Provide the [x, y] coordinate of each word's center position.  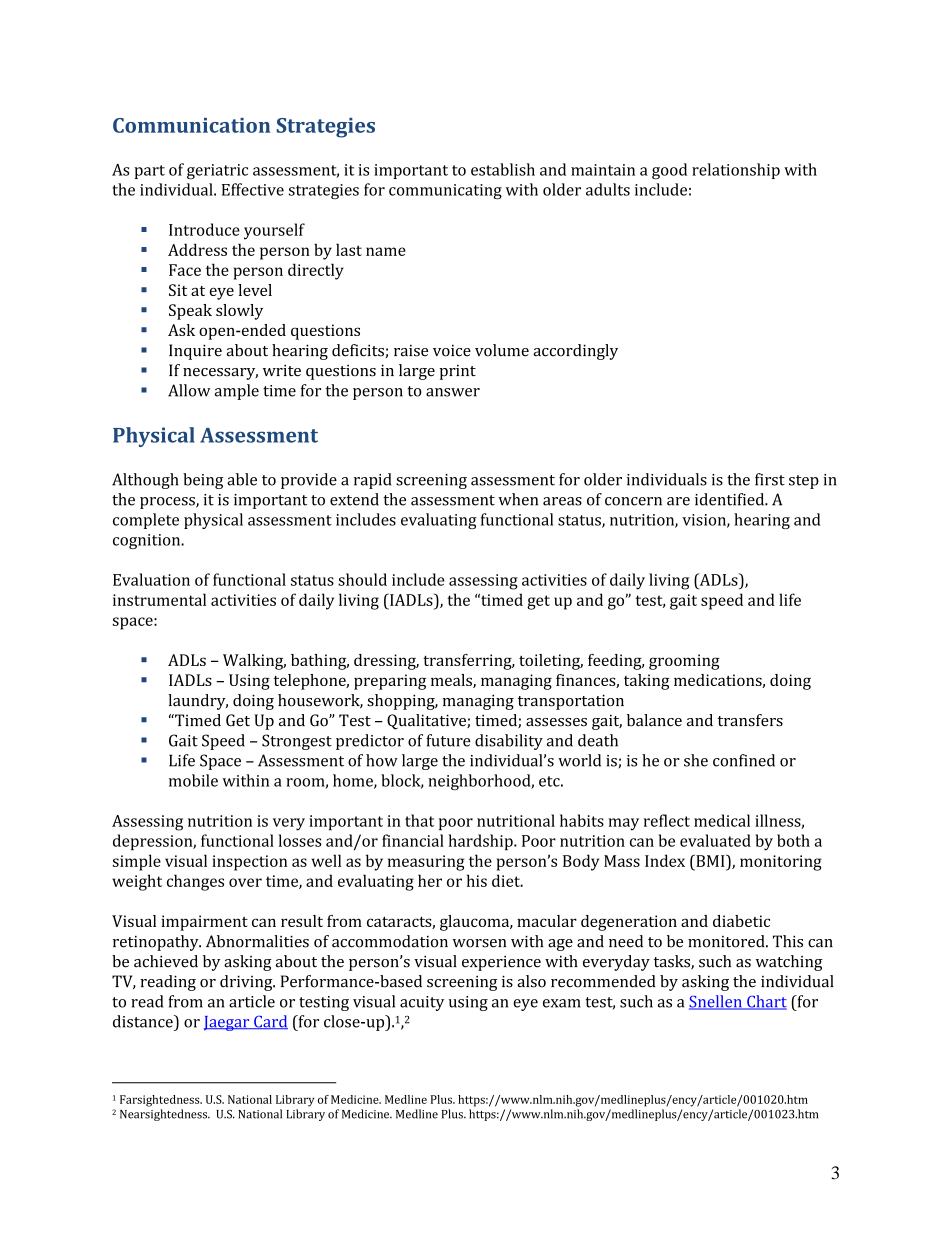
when [518, 499]
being [203, 481]
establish [503, 169]
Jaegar [228, 1023]
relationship [736, 171]
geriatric [217, 172]
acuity [422, 1003]
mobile [193, 780]
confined [744, 760]
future [448, 740]
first [770, 479]
